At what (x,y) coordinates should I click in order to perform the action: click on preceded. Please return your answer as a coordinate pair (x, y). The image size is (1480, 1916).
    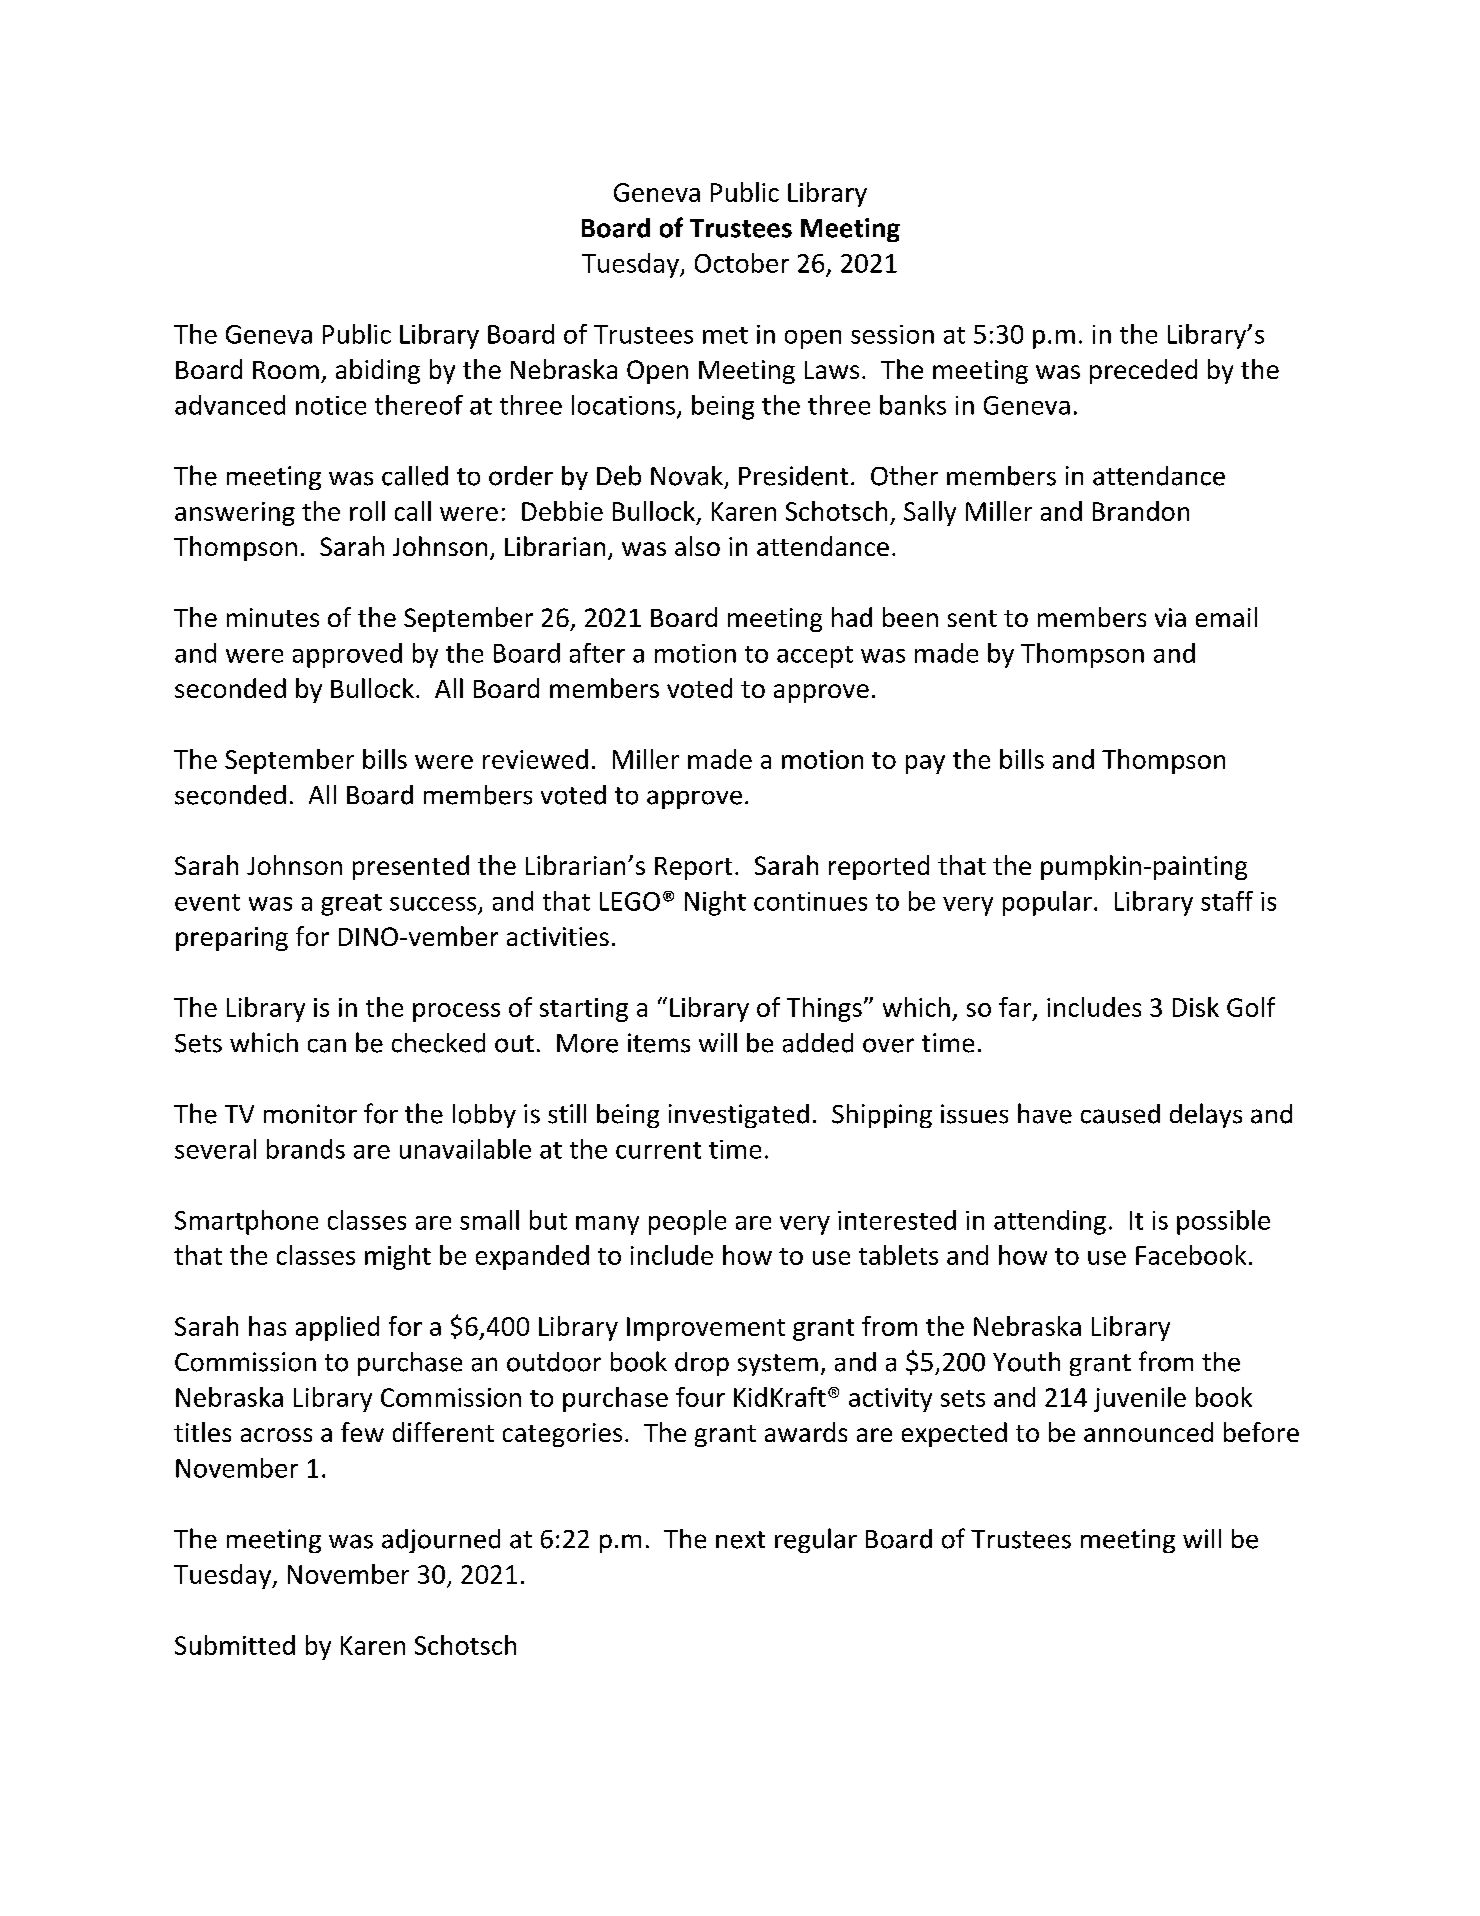
    Looking at the image, I should click on (1143, 371).
